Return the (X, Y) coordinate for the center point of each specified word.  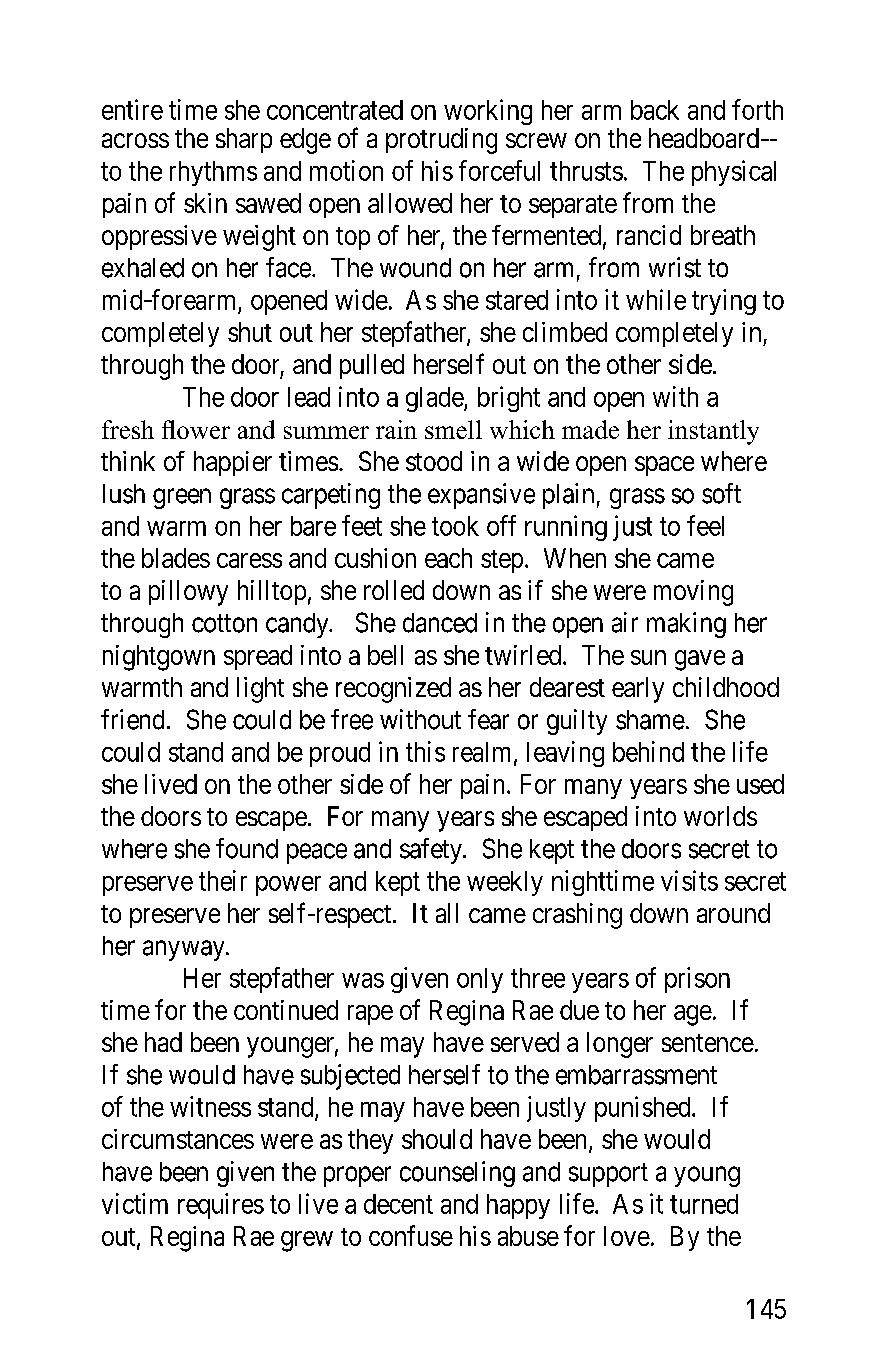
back (655, 110)
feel (705, 525)
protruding (441, 141)
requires (221, 1206)
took (455, 526)
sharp (244, 140)
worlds (720, 816)
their (223, 880)
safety (432, 851)
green (182, 498)
